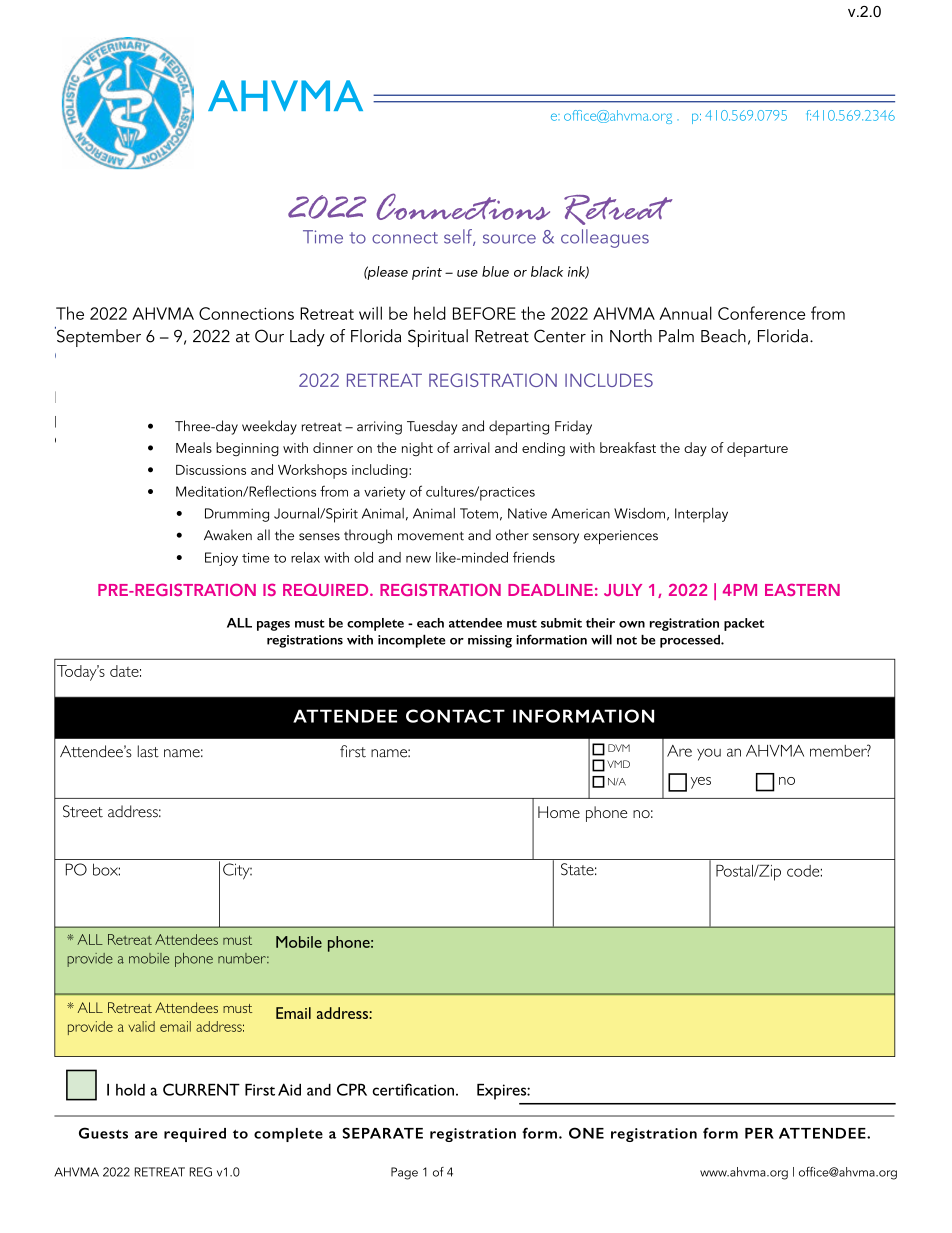 The height and width of the screenshot is (1233, 952). What do you see at coordinates (701, 515) in the screenshot?
I see `Interplay` at bounding box center [701, 515].
